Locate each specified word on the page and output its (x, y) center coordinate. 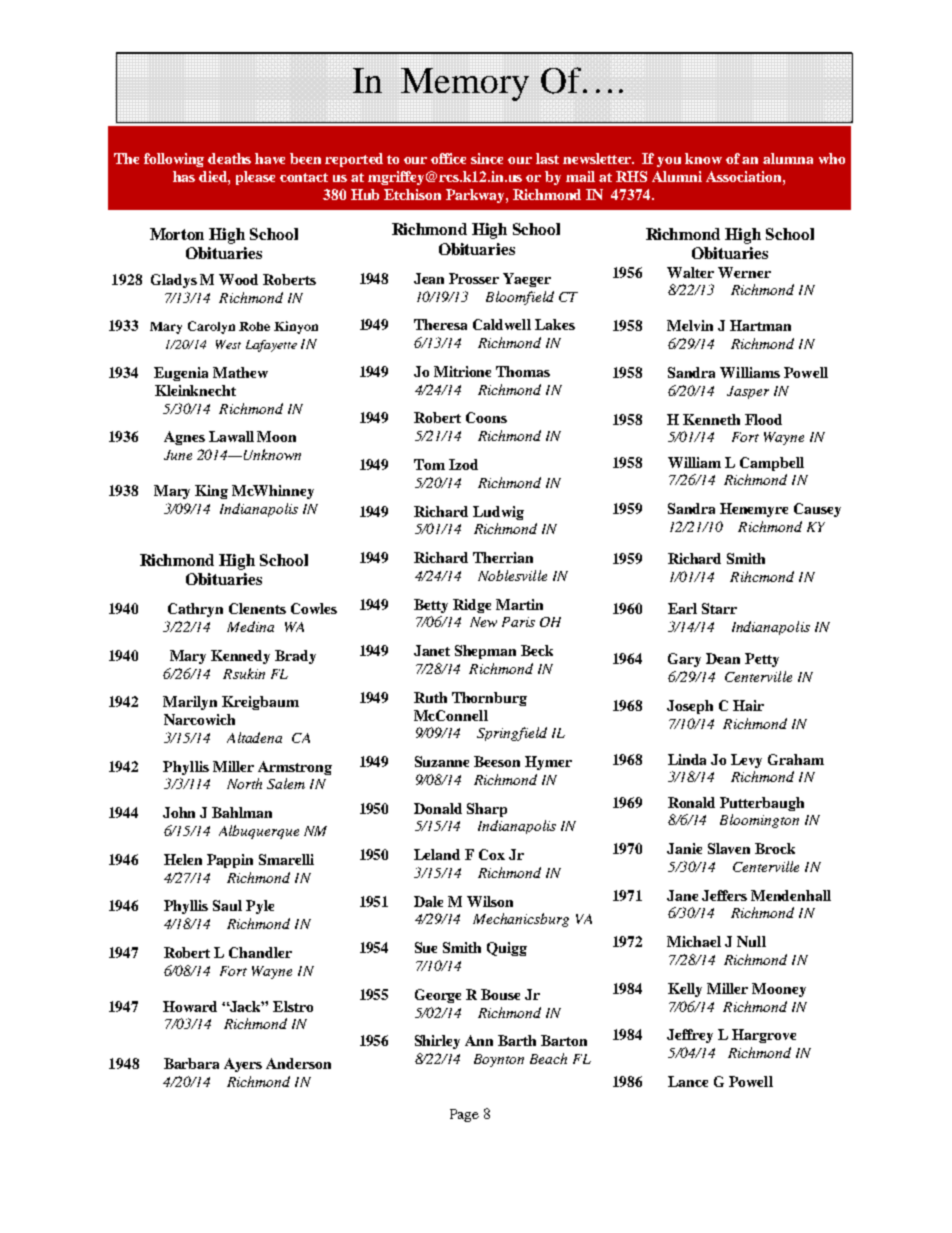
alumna (788, 158)
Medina (250, 626)
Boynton (499, 1060)
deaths (229, 158)
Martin (519, 604)
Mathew (240, 372)
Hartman (760, 325)
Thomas (523, 371)
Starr (719, 608)
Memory (465, 84)
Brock (775, 848)
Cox (492, 854)
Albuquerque (259, 832)
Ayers (243, 1065)
